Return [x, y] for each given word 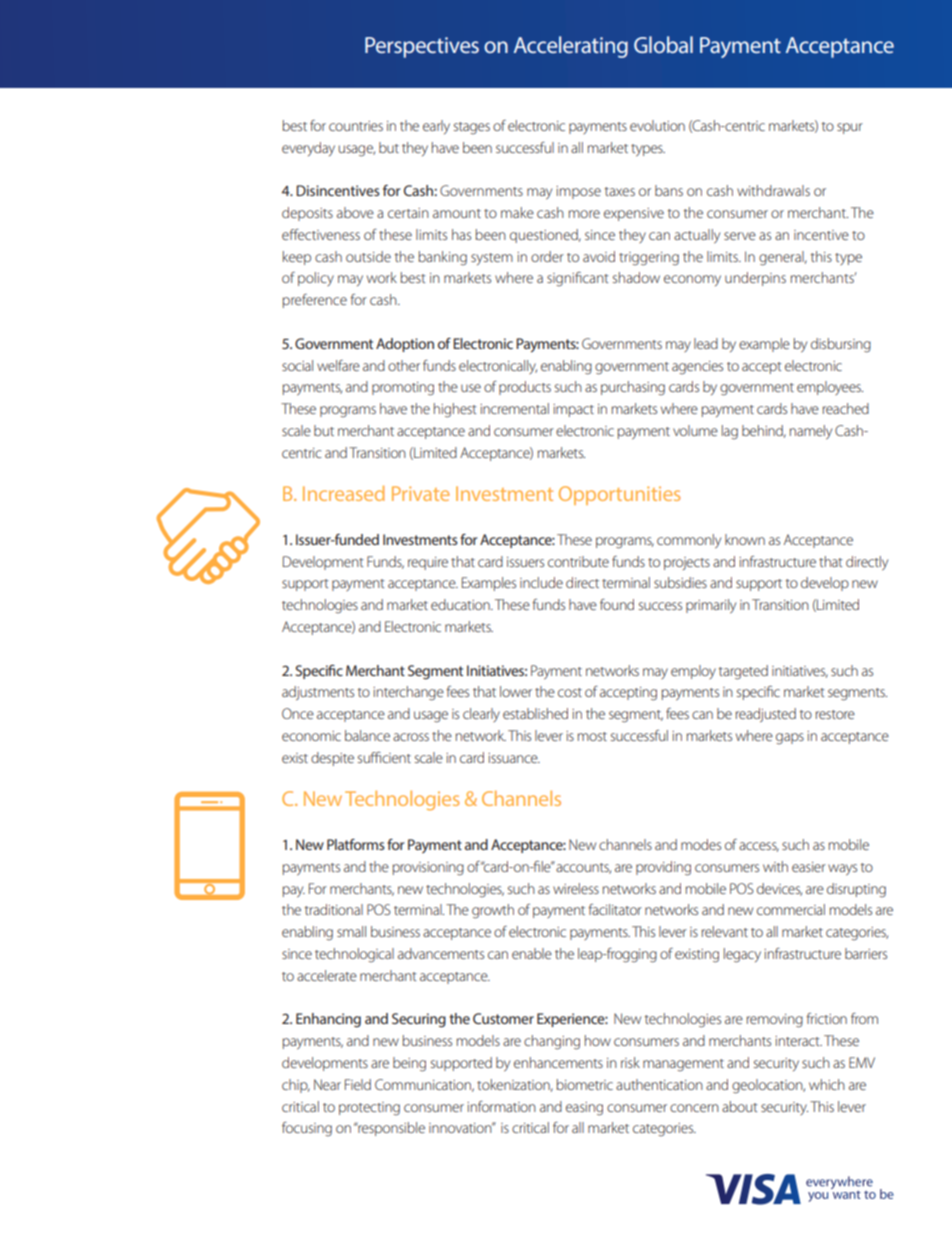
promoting [403, 389]
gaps [790, 738]
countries [356, 126]
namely [811, 432]
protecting [369, 1108]
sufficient [384, 757]
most [592, 736]
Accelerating [571, 47]
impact [573, 410]
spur [850, 128]
